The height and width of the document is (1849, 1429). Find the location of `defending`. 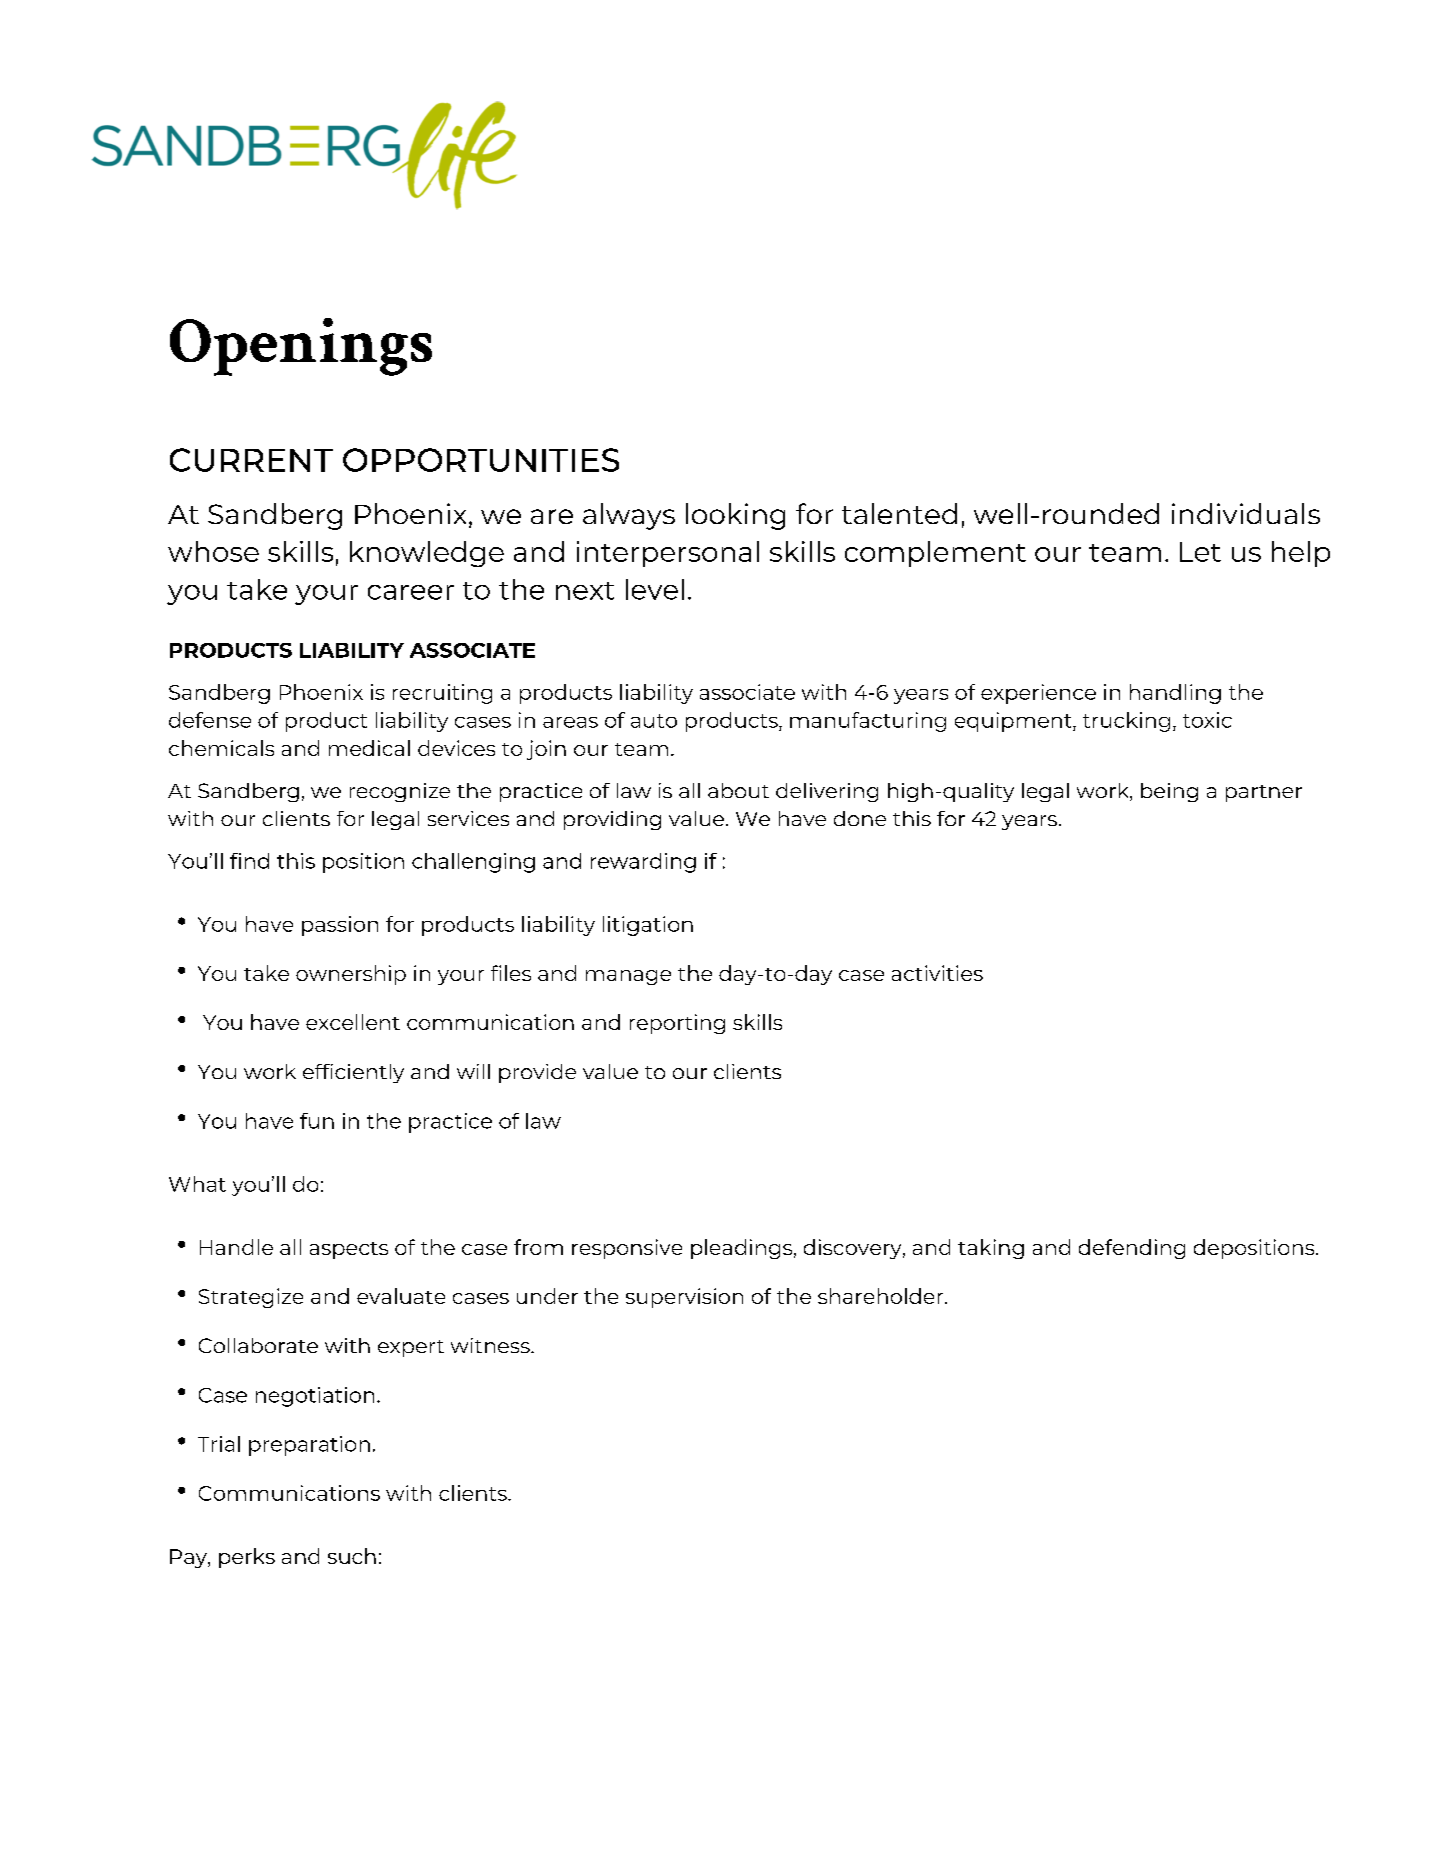

defending is located at coordinates (1132, 1249).
